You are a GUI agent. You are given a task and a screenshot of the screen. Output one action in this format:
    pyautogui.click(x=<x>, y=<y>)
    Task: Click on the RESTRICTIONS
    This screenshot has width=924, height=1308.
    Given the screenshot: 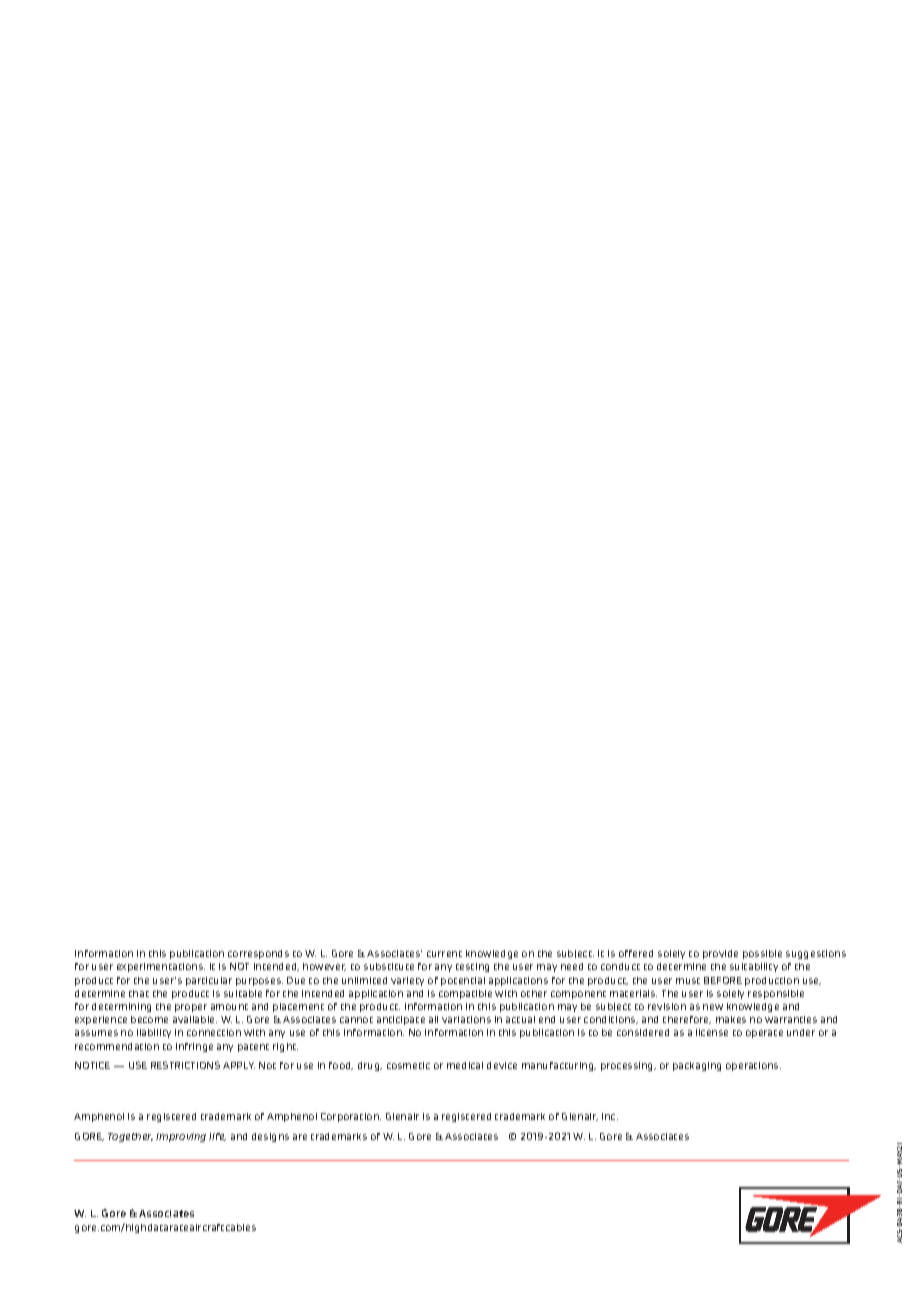 What is the action you would take?
    pyautogui.click(x=185, y=1065)
